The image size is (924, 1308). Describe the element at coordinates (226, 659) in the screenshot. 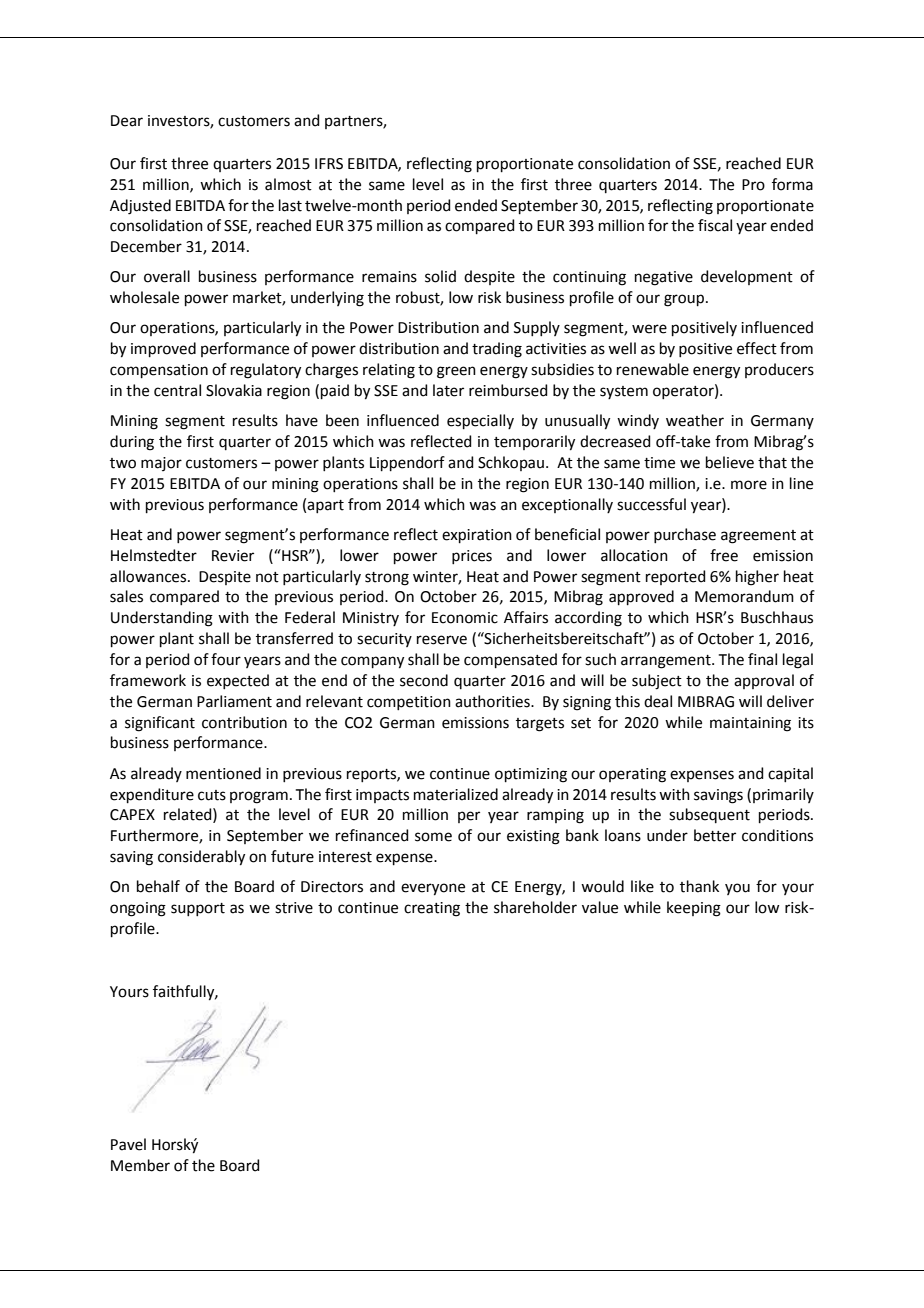

I see `four` at that location.
